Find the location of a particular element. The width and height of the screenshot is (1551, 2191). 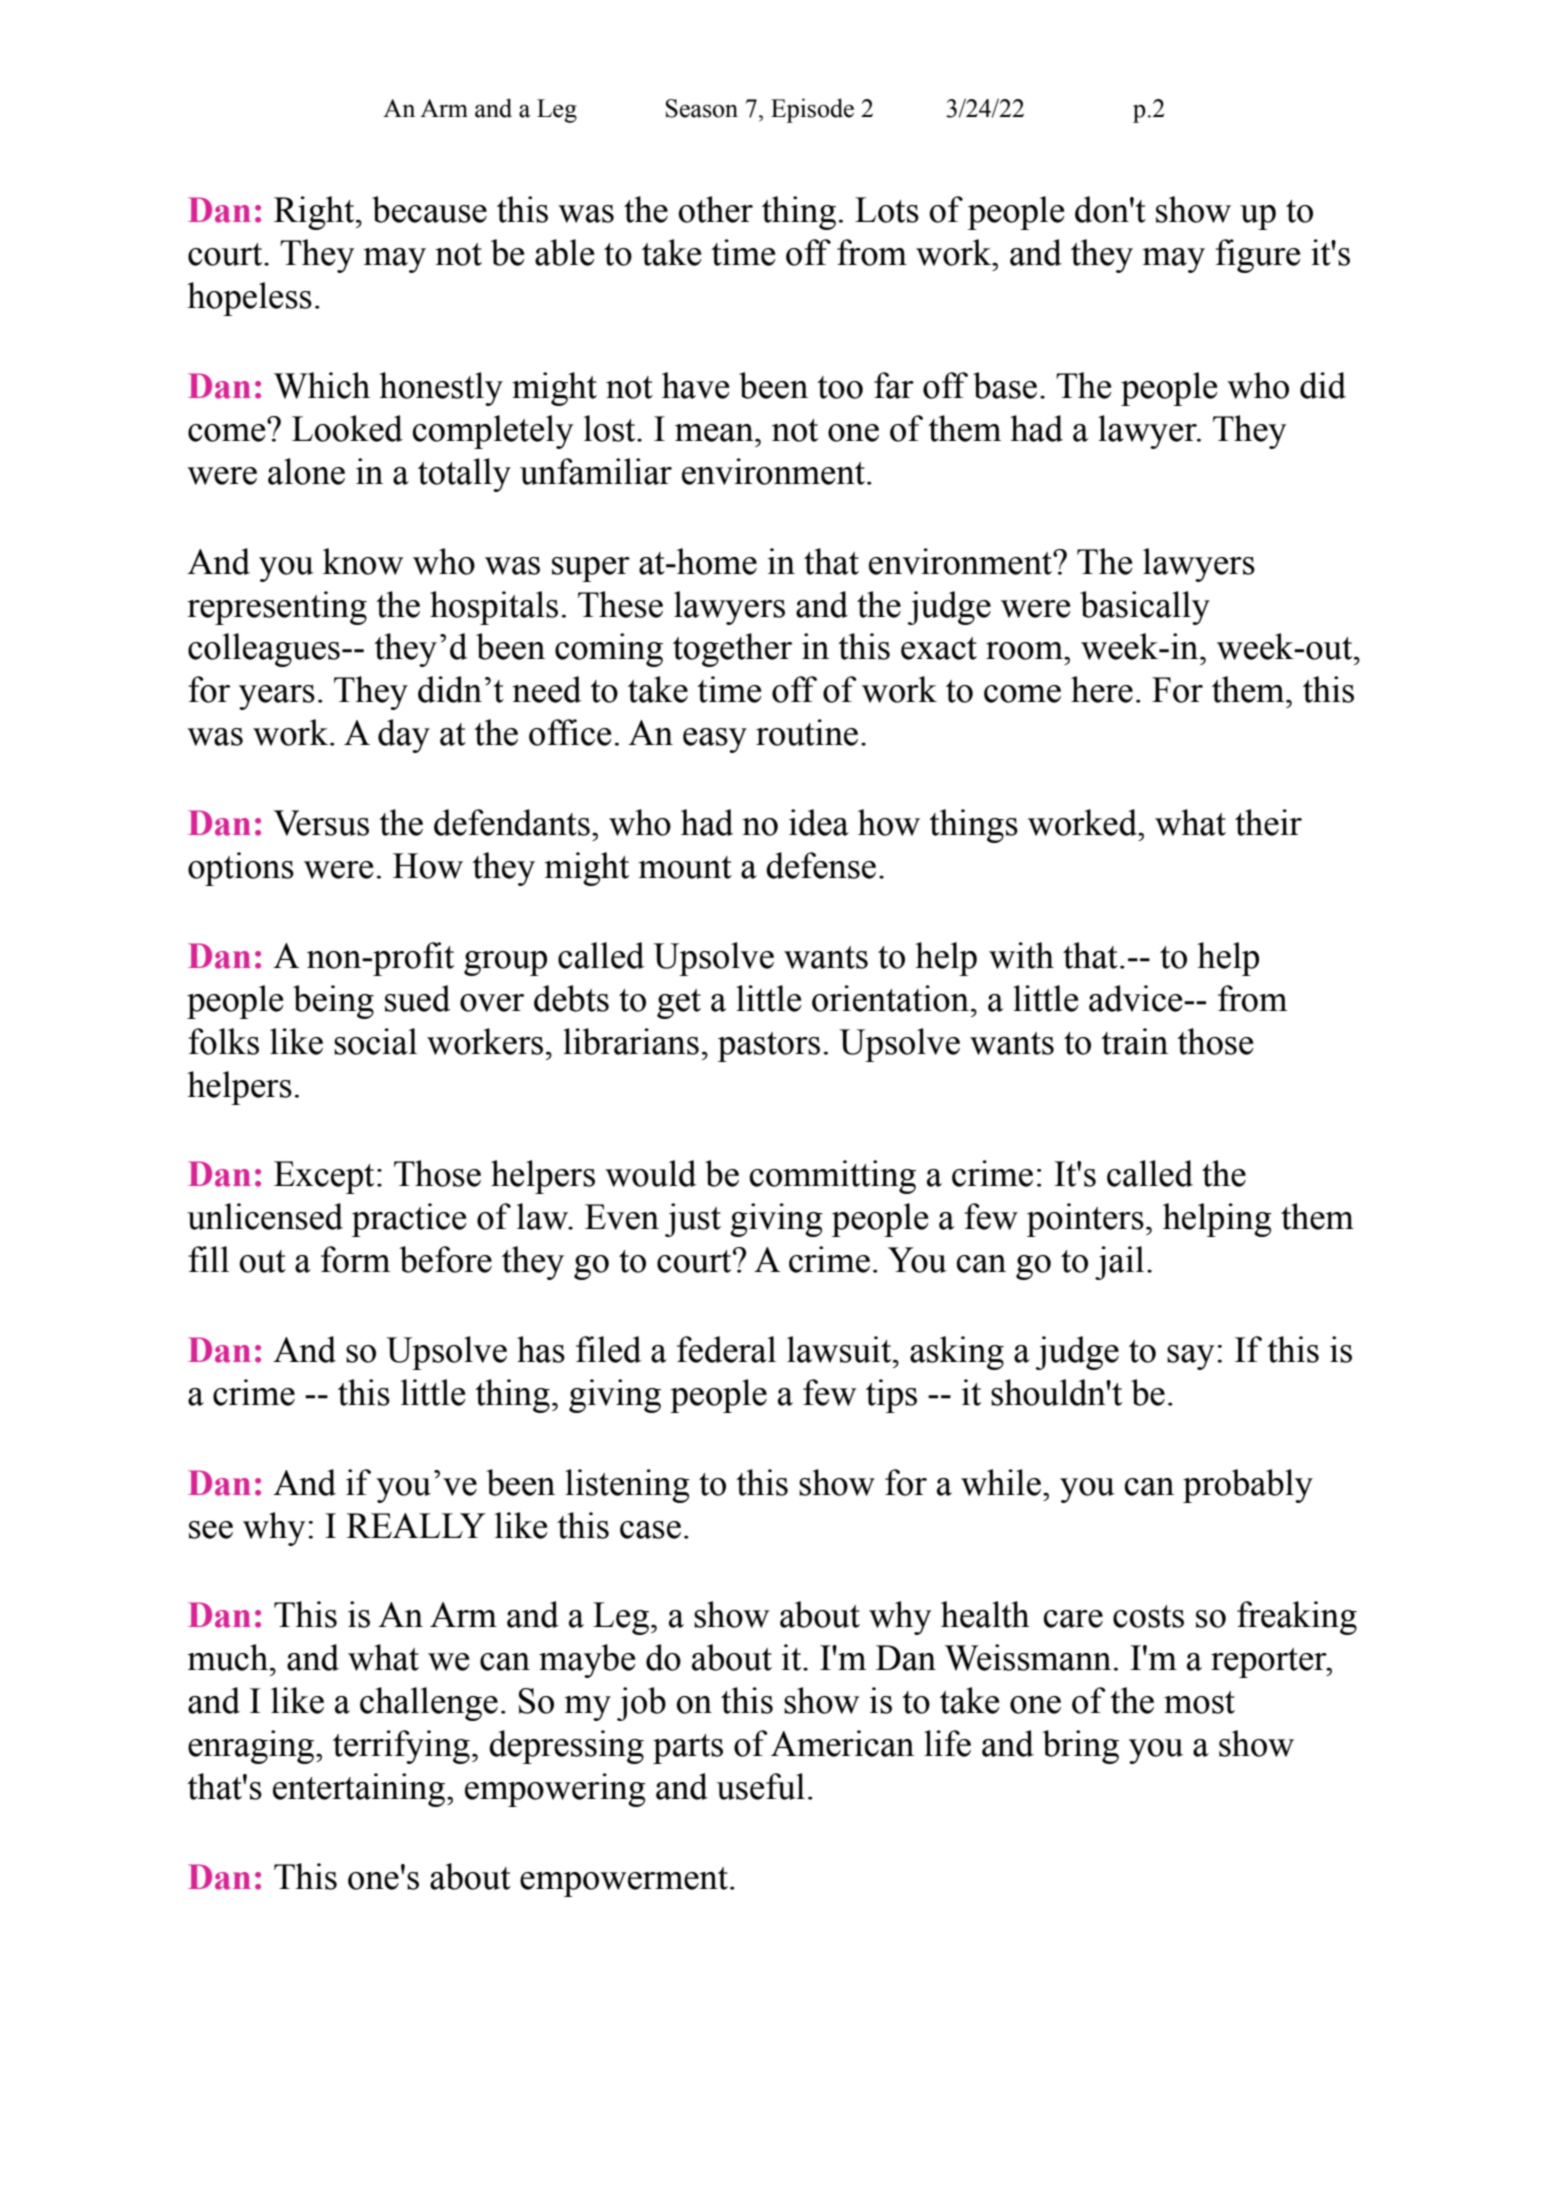

bring is located at coordinates (1080, 1747).
